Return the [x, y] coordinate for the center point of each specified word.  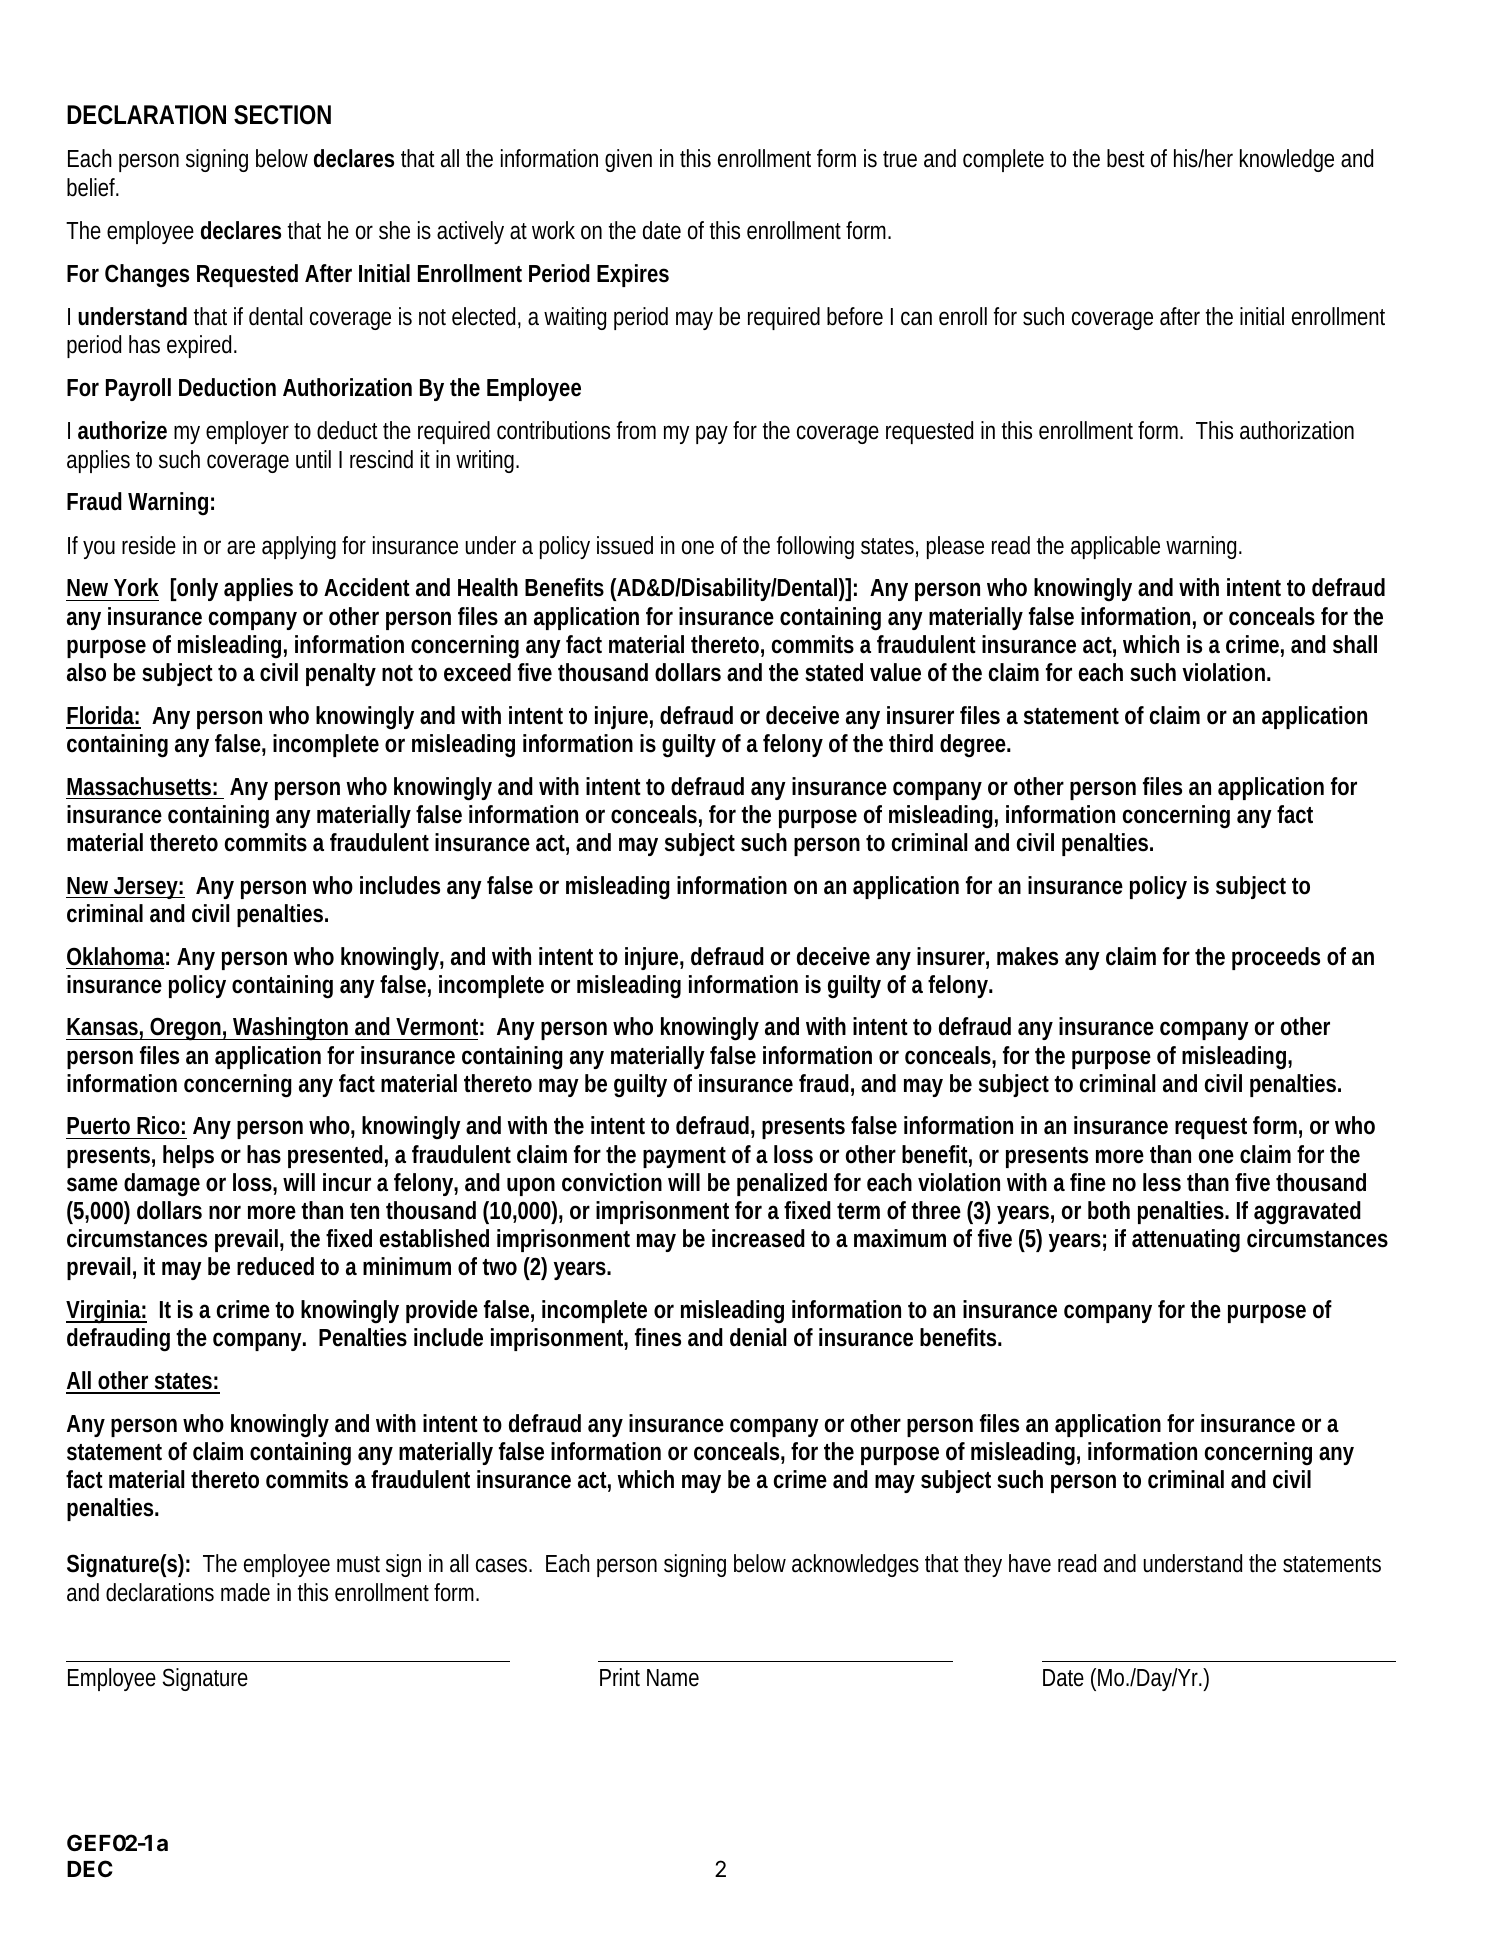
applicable [1115, 547]
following [815, 547]
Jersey [145, 888]
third [911, 743]
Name [673, 1678]
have [1030, 1563]
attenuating [1186, 1241]
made [245, 1592]
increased [758, 1238]
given [628, 160]
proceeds [1276, 958]
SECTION [282, 115]
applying [299, 547]
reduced [275, 1266]
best [1126, 158]
